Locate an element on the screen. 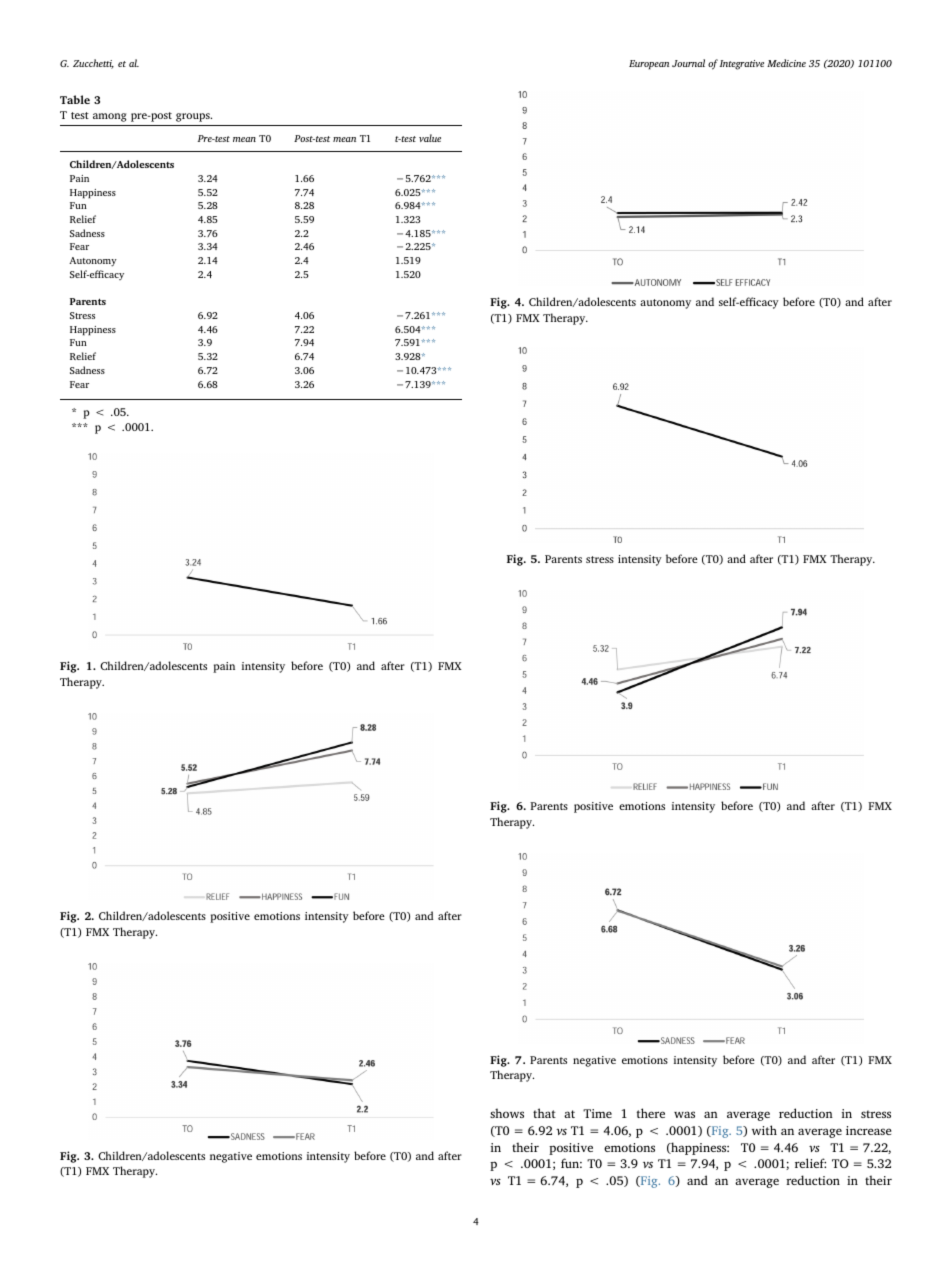 The height and width of the screenshot is (1270, 952). groups is located at coordinates (194, 117).
